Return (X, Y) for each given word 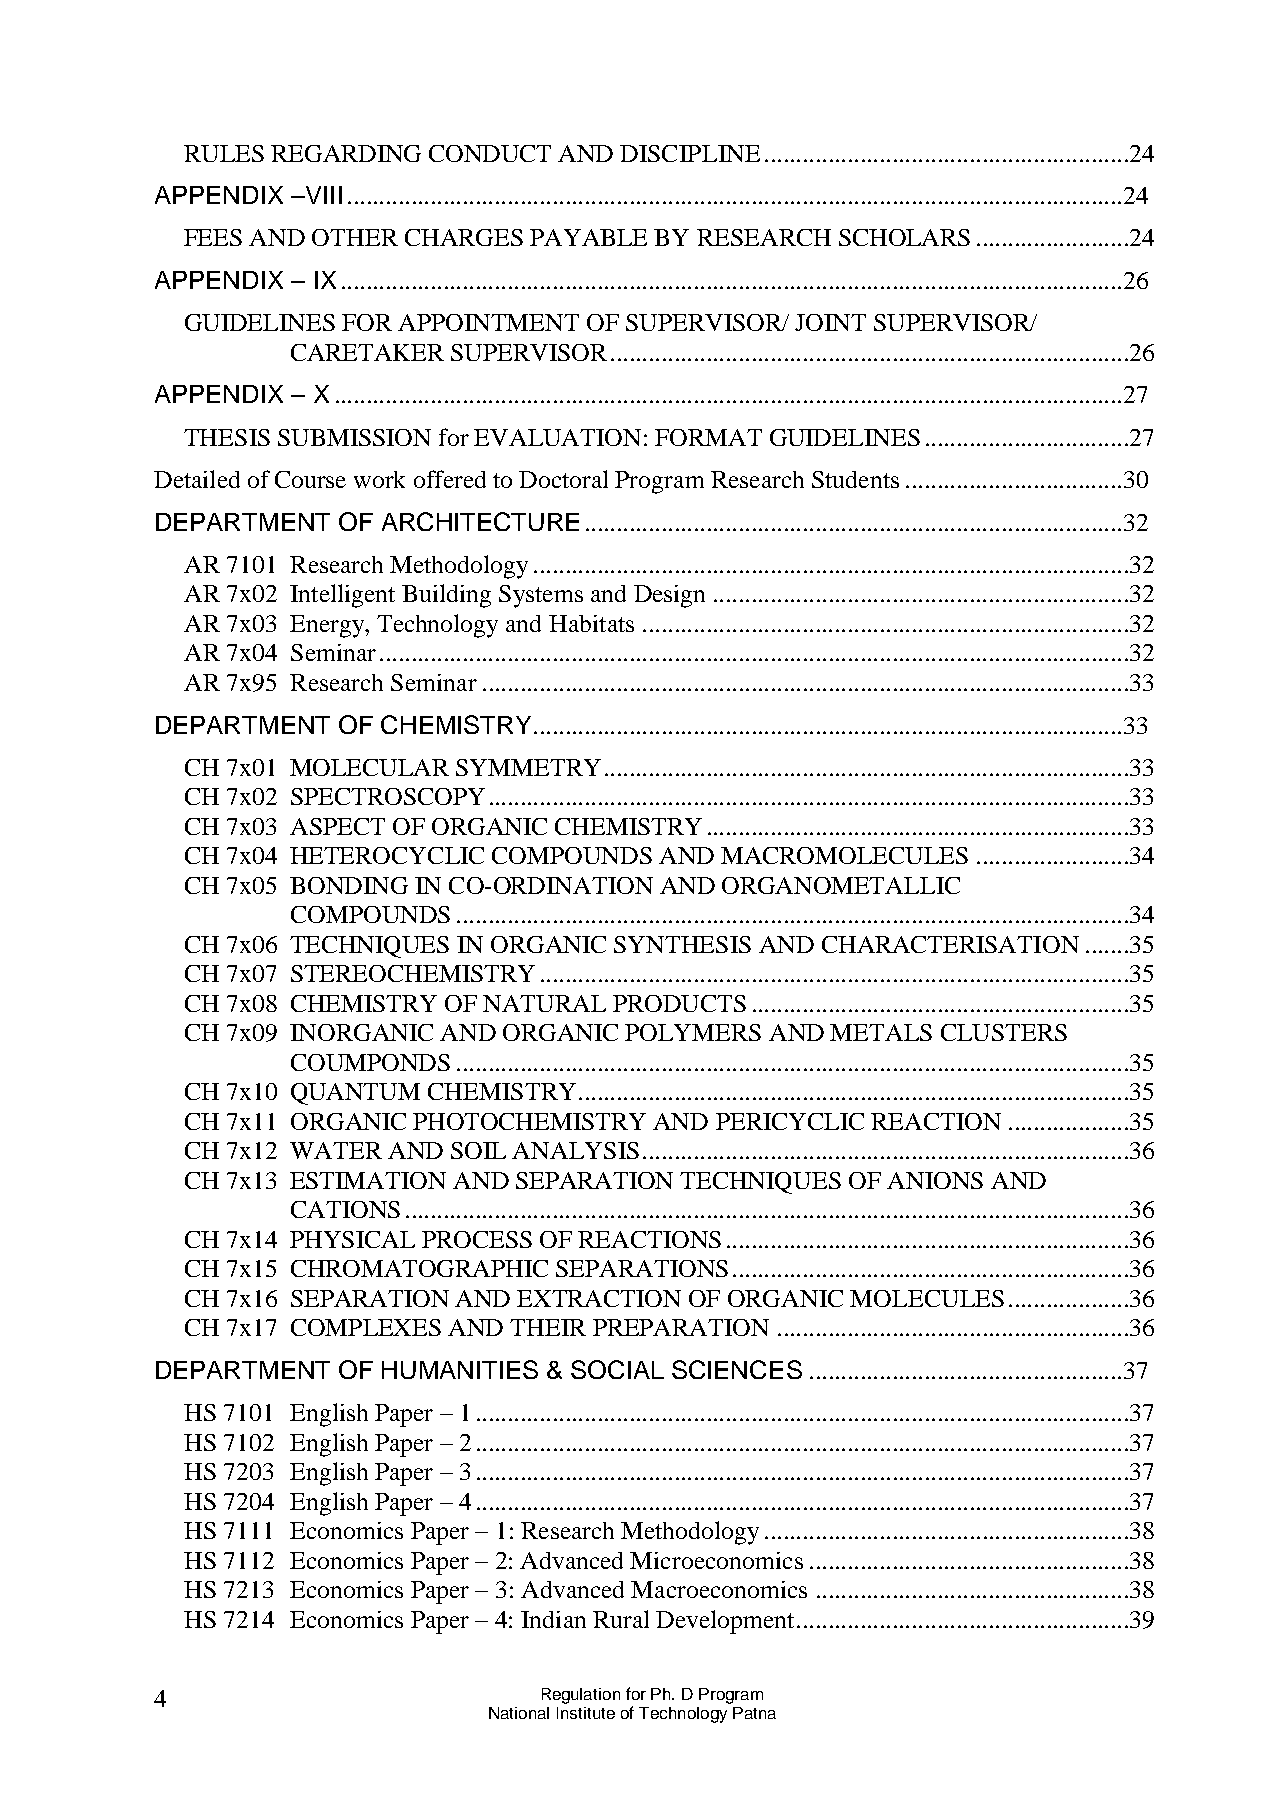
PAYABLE (588, 237)
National (519, 1713)
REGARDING (346, 153)
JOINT (830, 322)
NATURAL (544, 1003)
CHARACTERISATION (950, 944)
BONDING (349, 885)
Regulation (581, 1696)
